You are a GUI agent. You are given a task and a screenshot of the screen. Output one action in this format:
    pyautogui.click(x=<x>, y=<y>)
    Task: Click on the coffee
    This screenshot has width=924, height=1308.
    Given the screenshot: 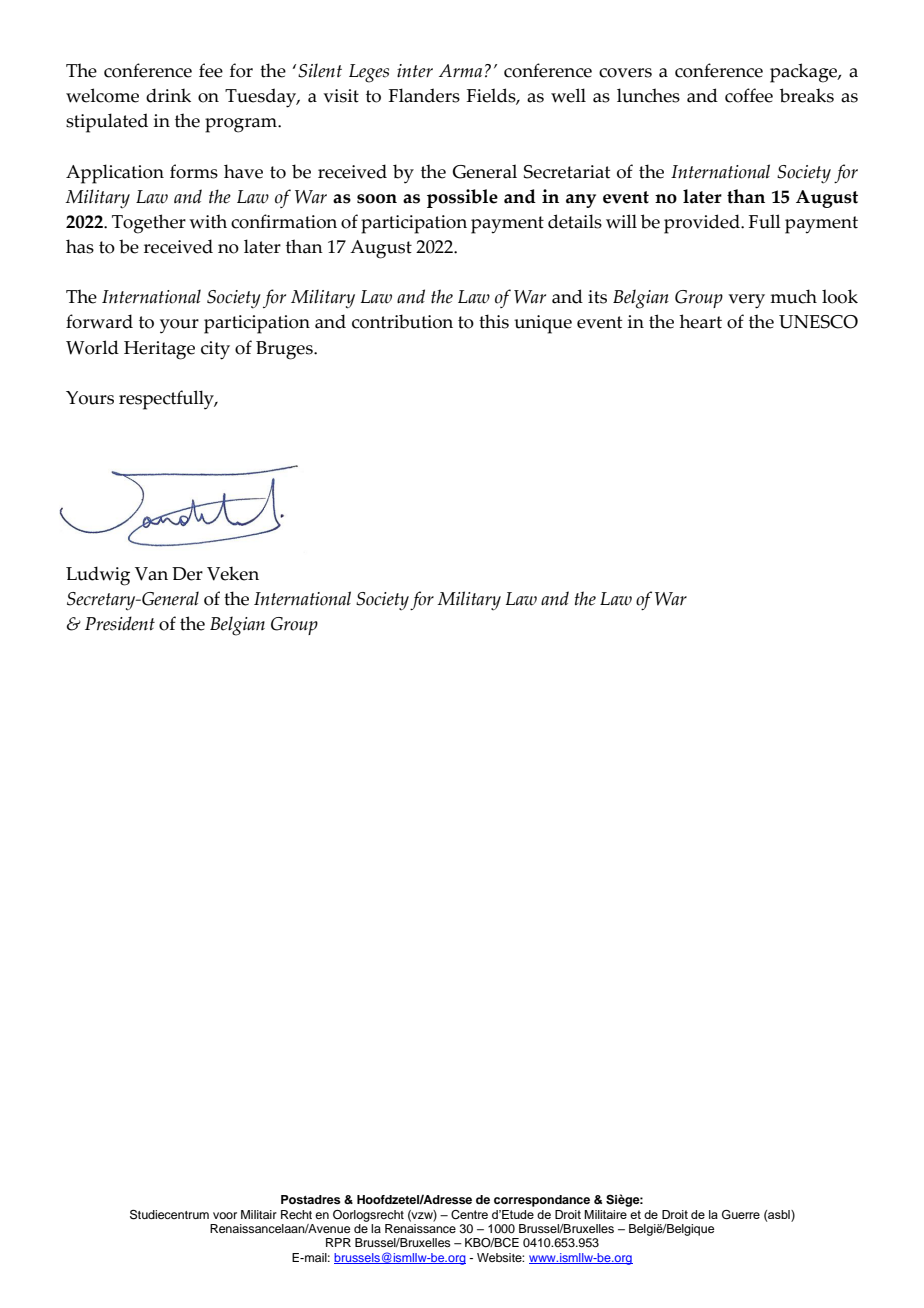 What is the action you would take?
    pyautogui.click(x=749, y=95)
